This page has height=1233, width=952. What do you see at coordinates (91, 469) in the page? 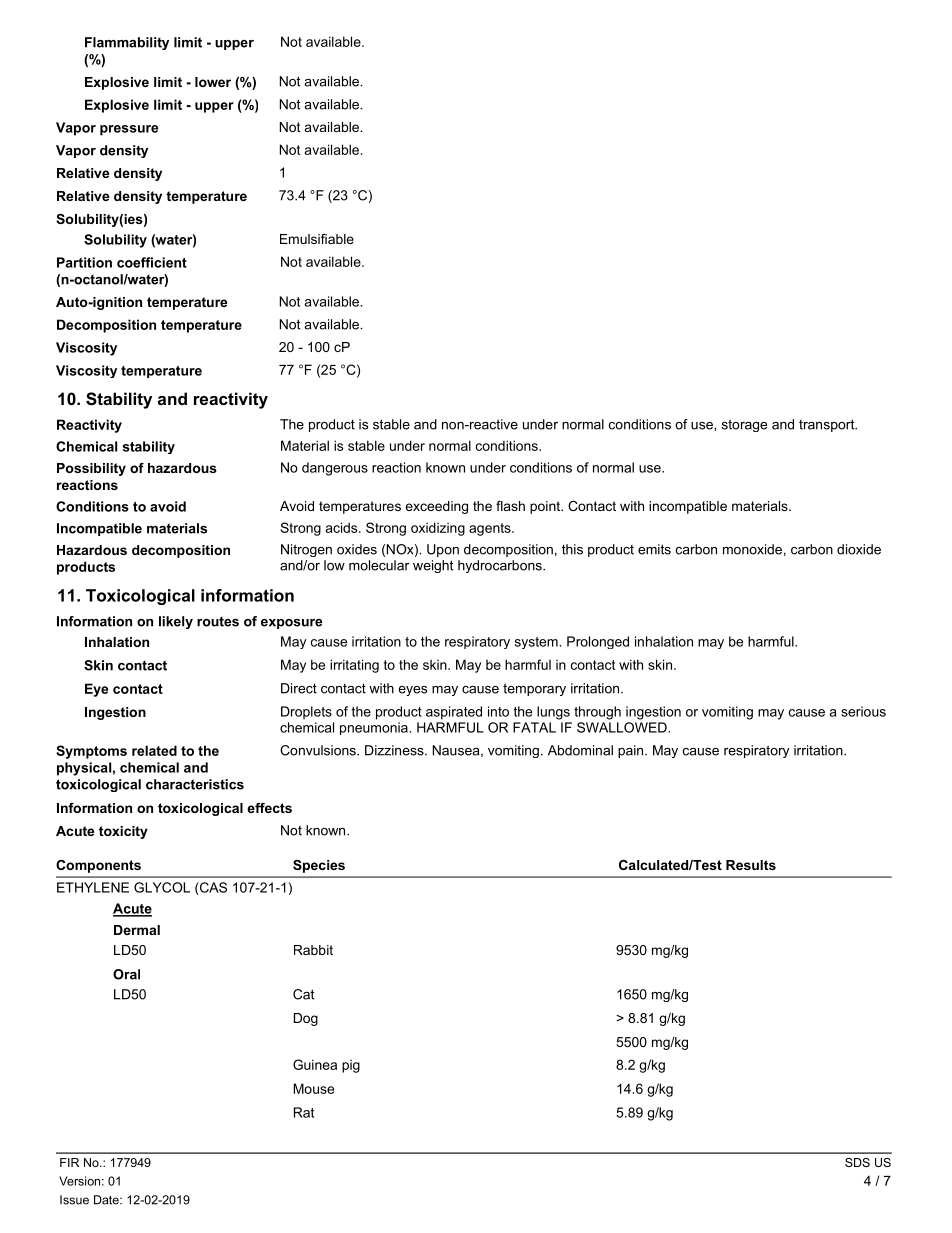
I see `Possibility` at bounding box center [91, 469].
